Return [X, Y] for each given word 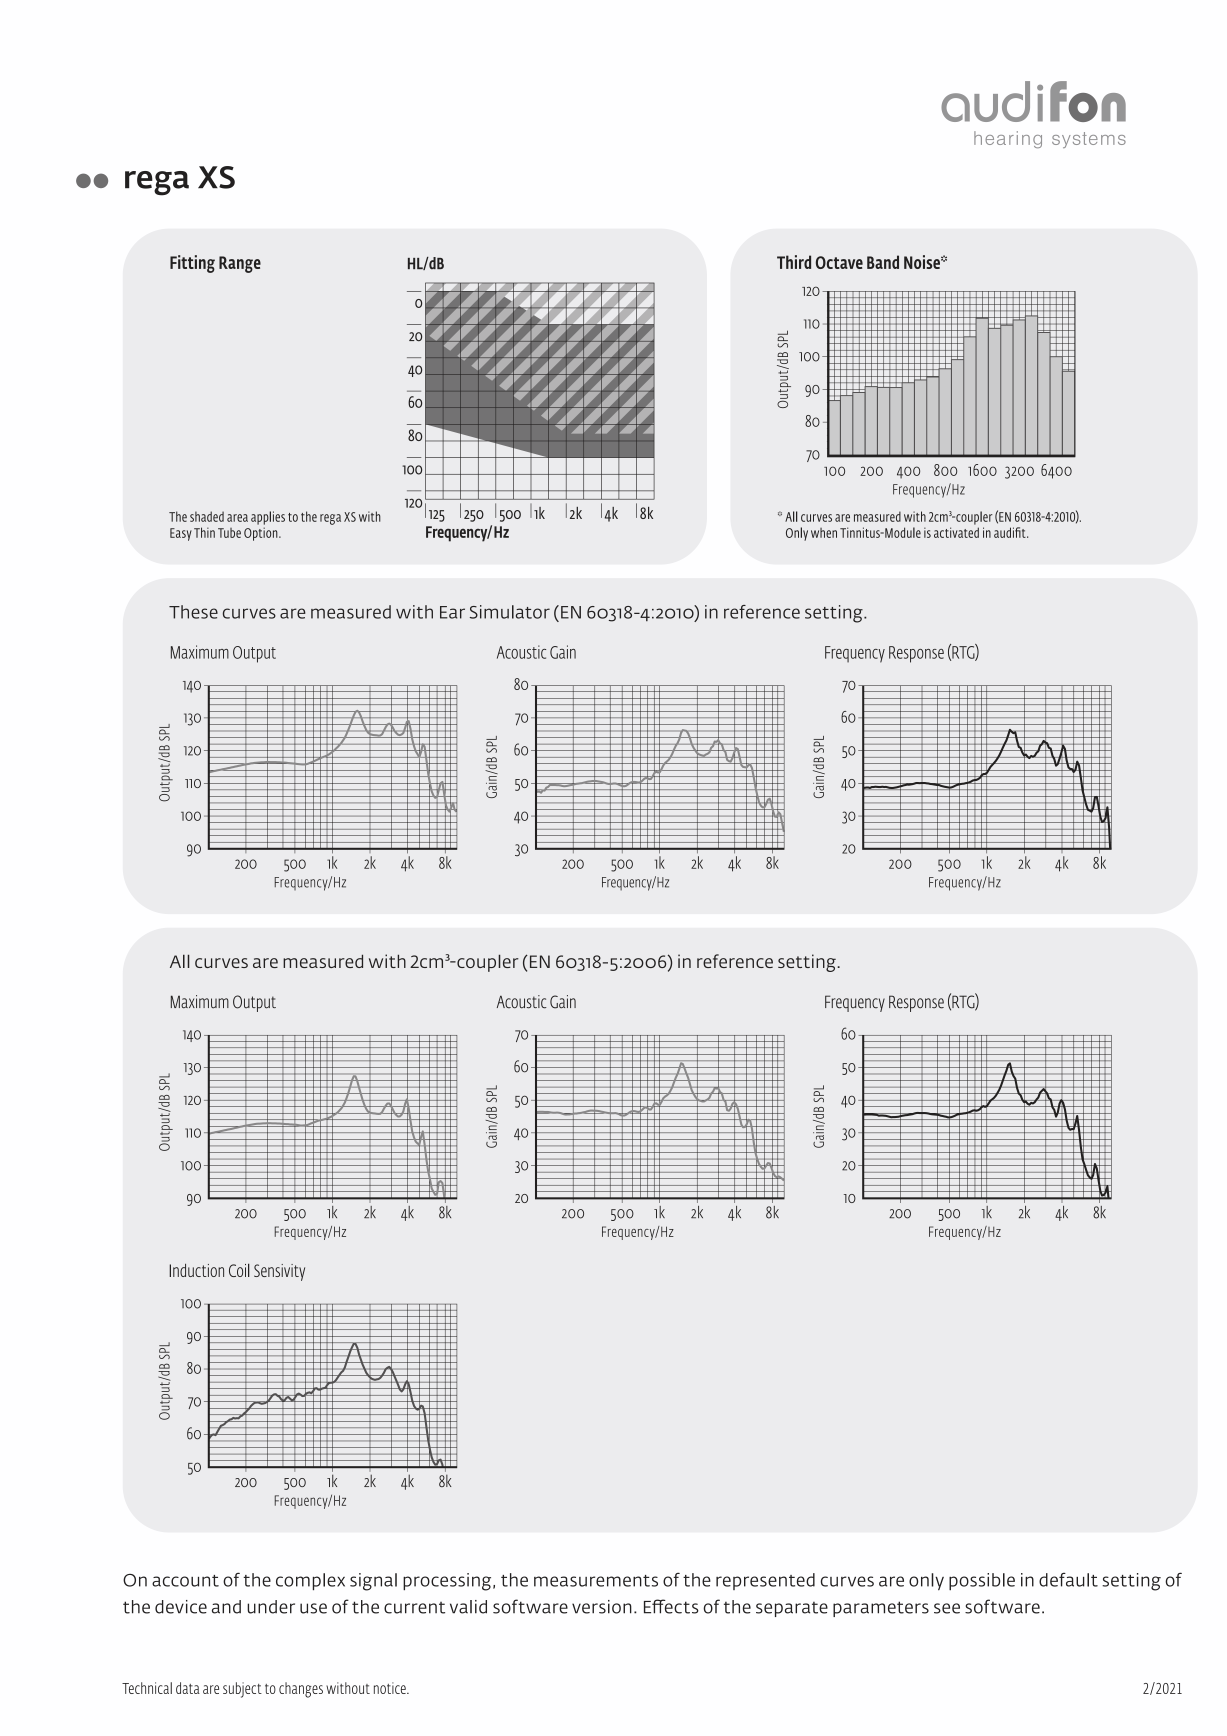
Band [883, 262]
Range [240, 264]
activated [956, 532]
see [947, 1608]
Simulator [510, 612]
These [193, 612]
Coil [239, 1270]
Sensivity [279, 1272]
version [602, 1607]
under [271, 1607]
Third [794, 262]
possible [982, 1581]
